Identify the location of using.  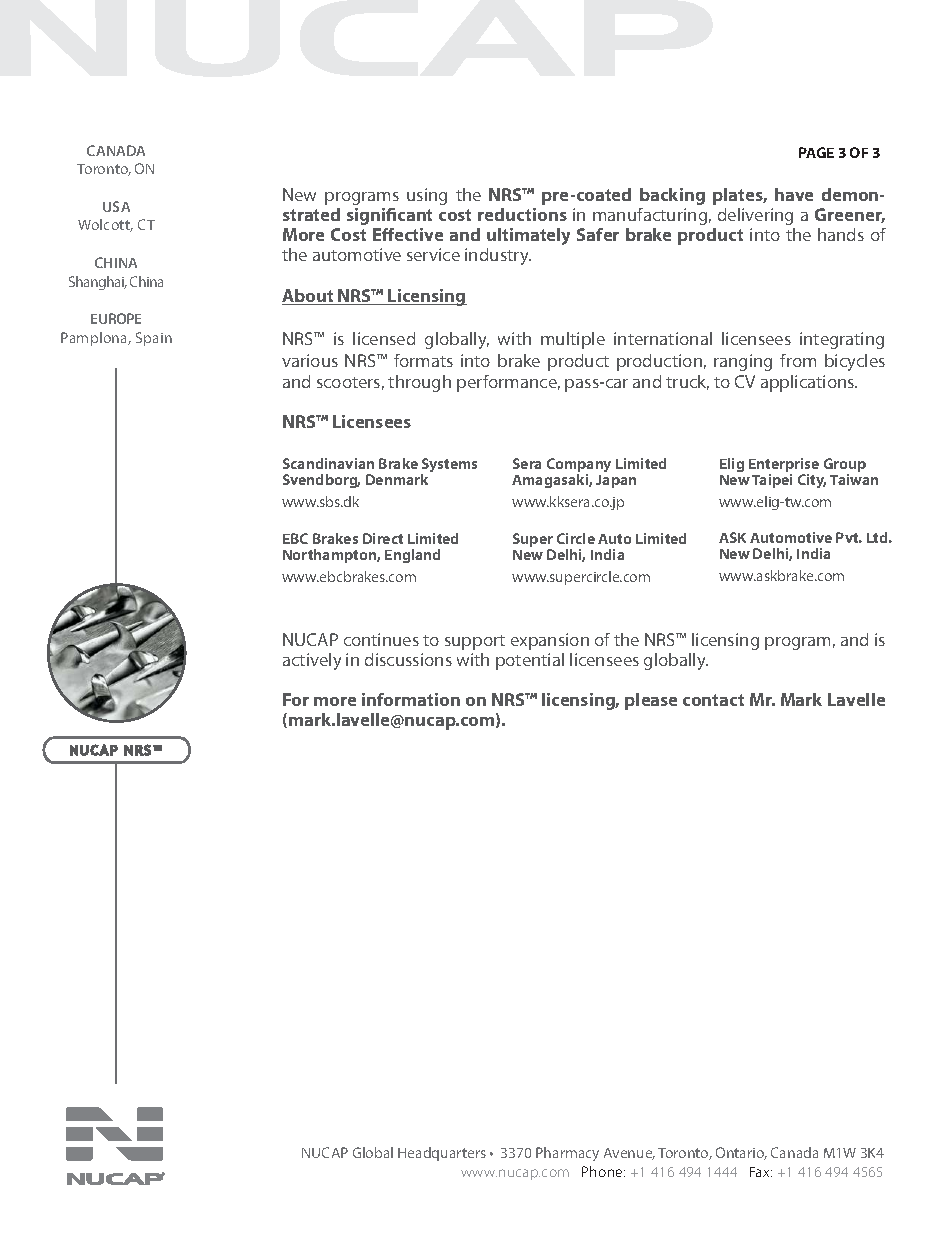
(427, 196).
